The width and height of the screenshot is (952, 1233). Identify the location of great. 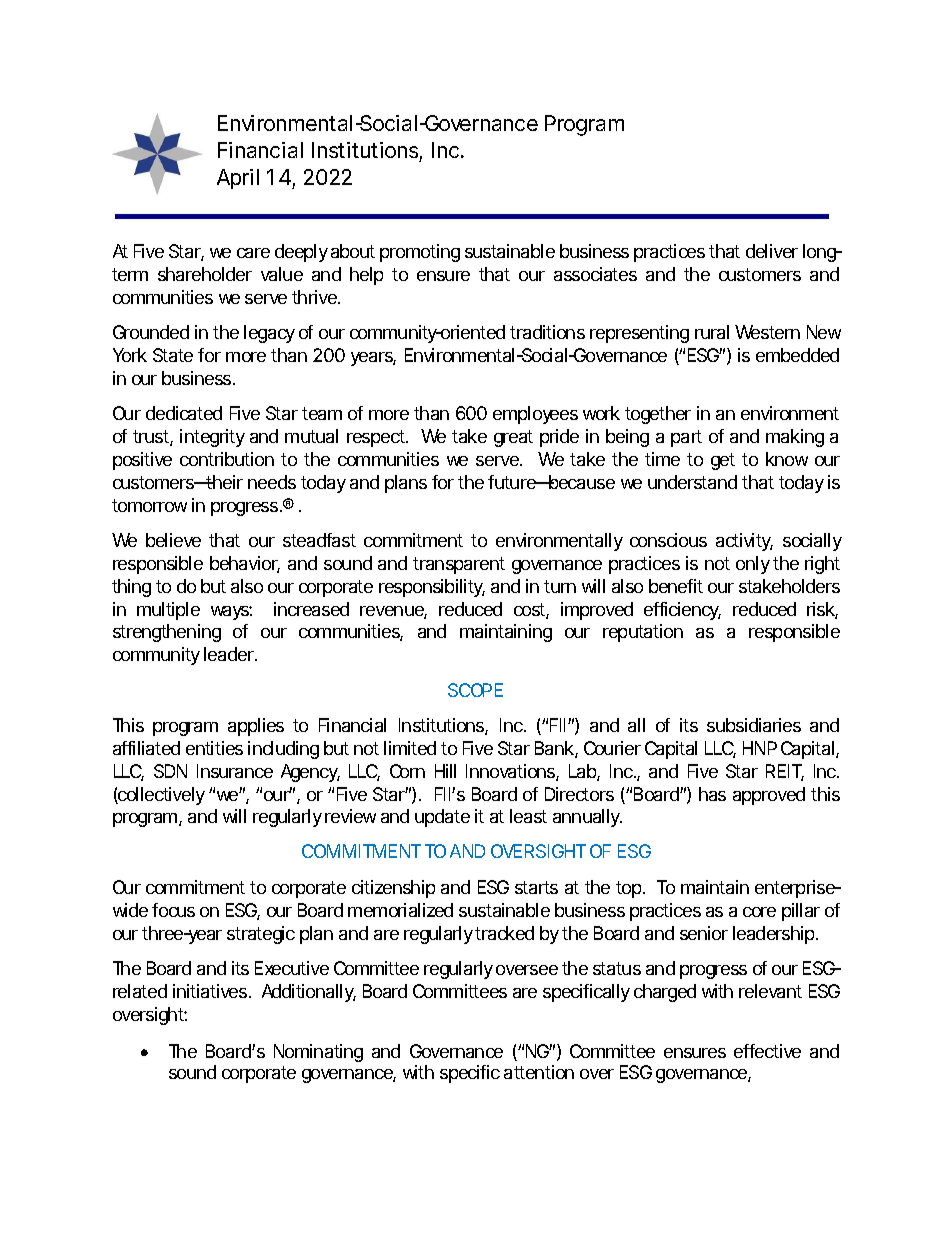
(513, 438).
